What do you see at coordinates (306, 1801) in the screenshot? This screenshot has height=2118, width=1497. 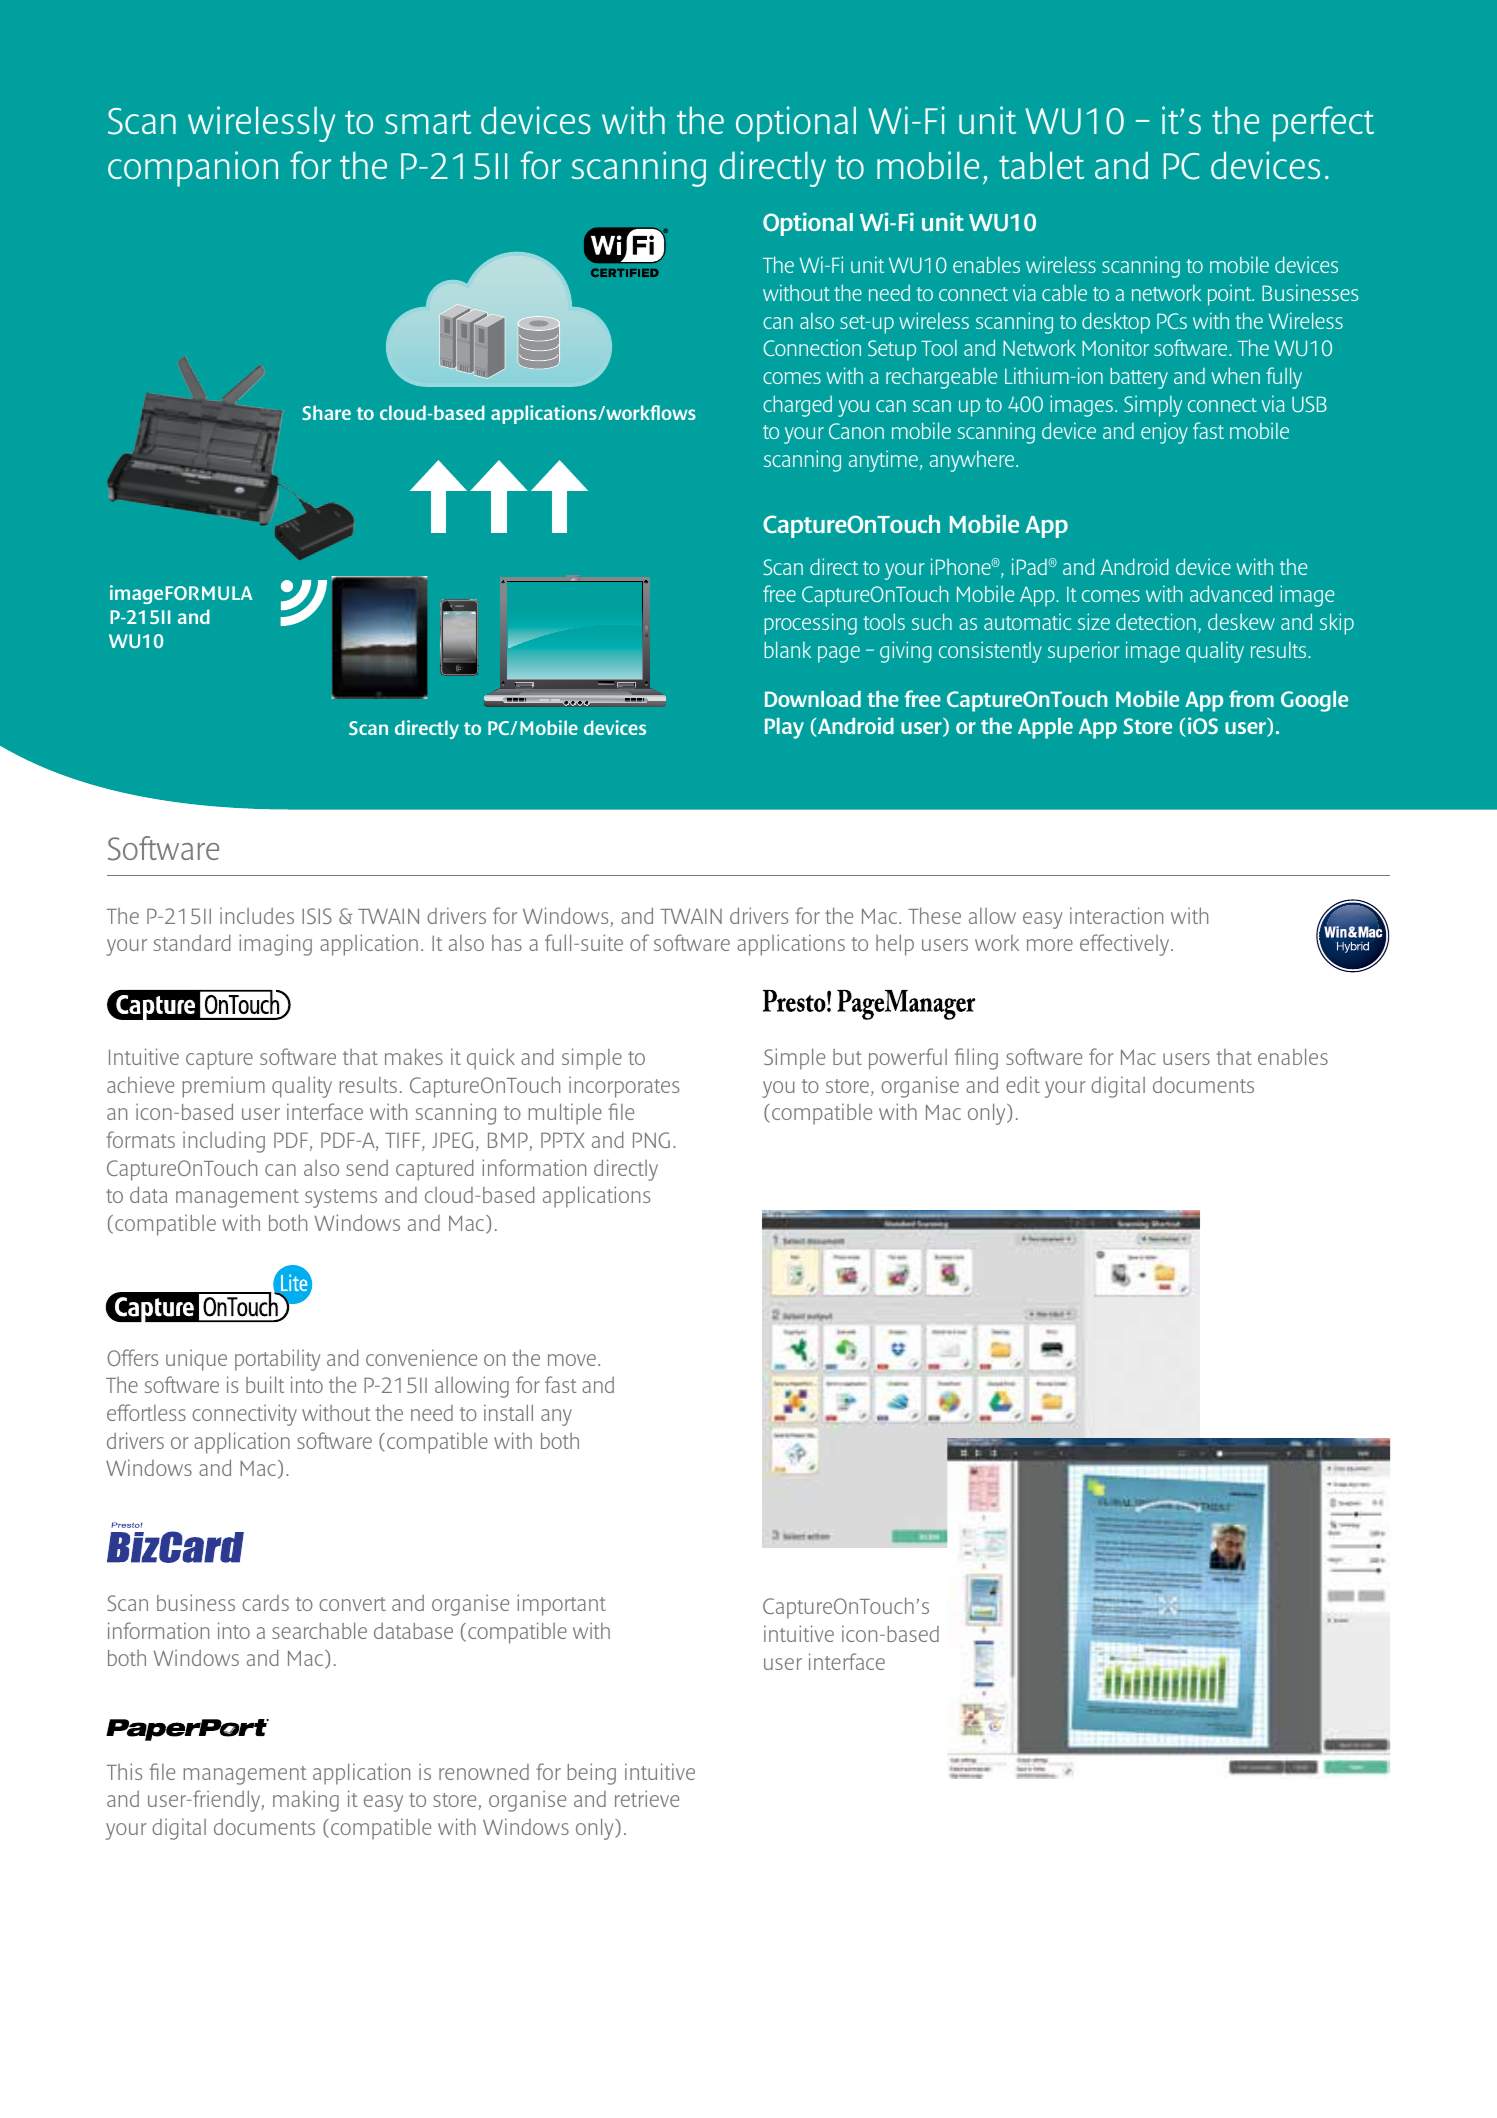 I see `making` at bounding box center [306, 1801].
